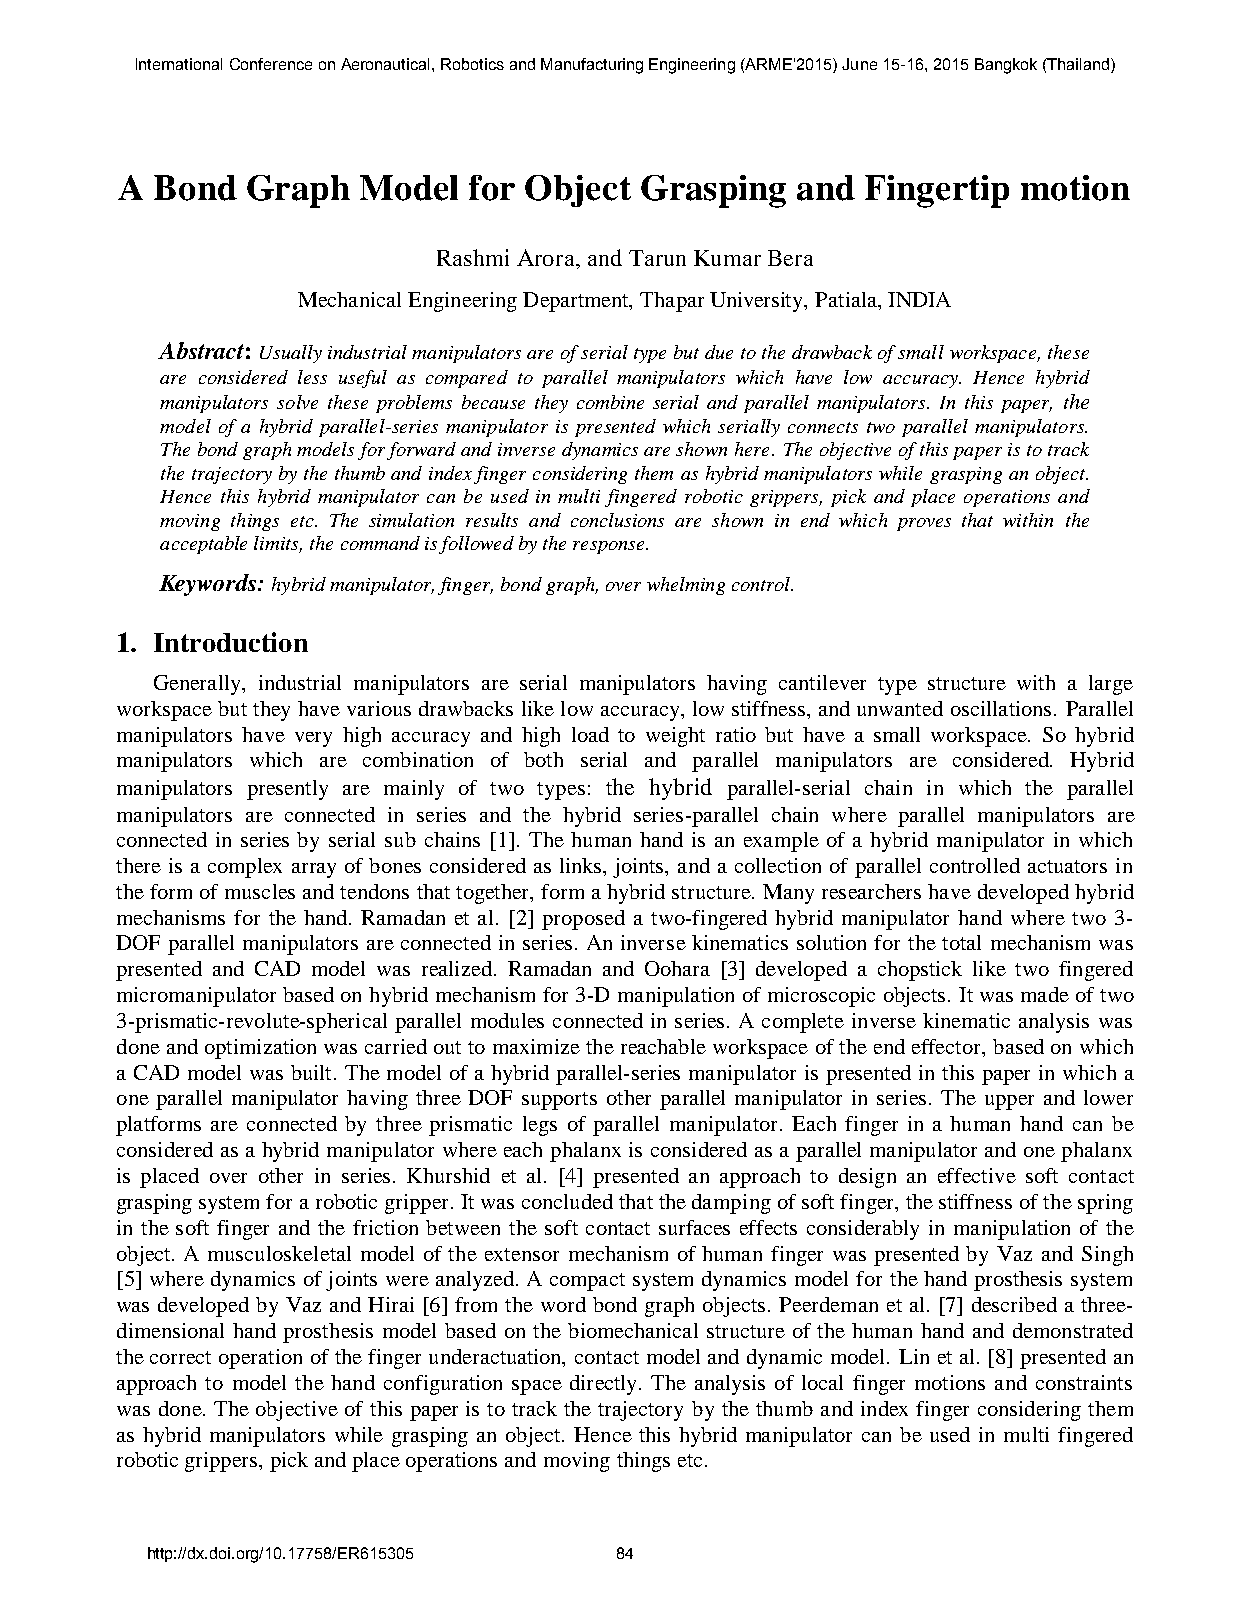 This screenshot has height=1618, width=1250. What do you see at coordinates (313, 739) in the screenshot?
I see `very` at bounding box center [313, 739].
